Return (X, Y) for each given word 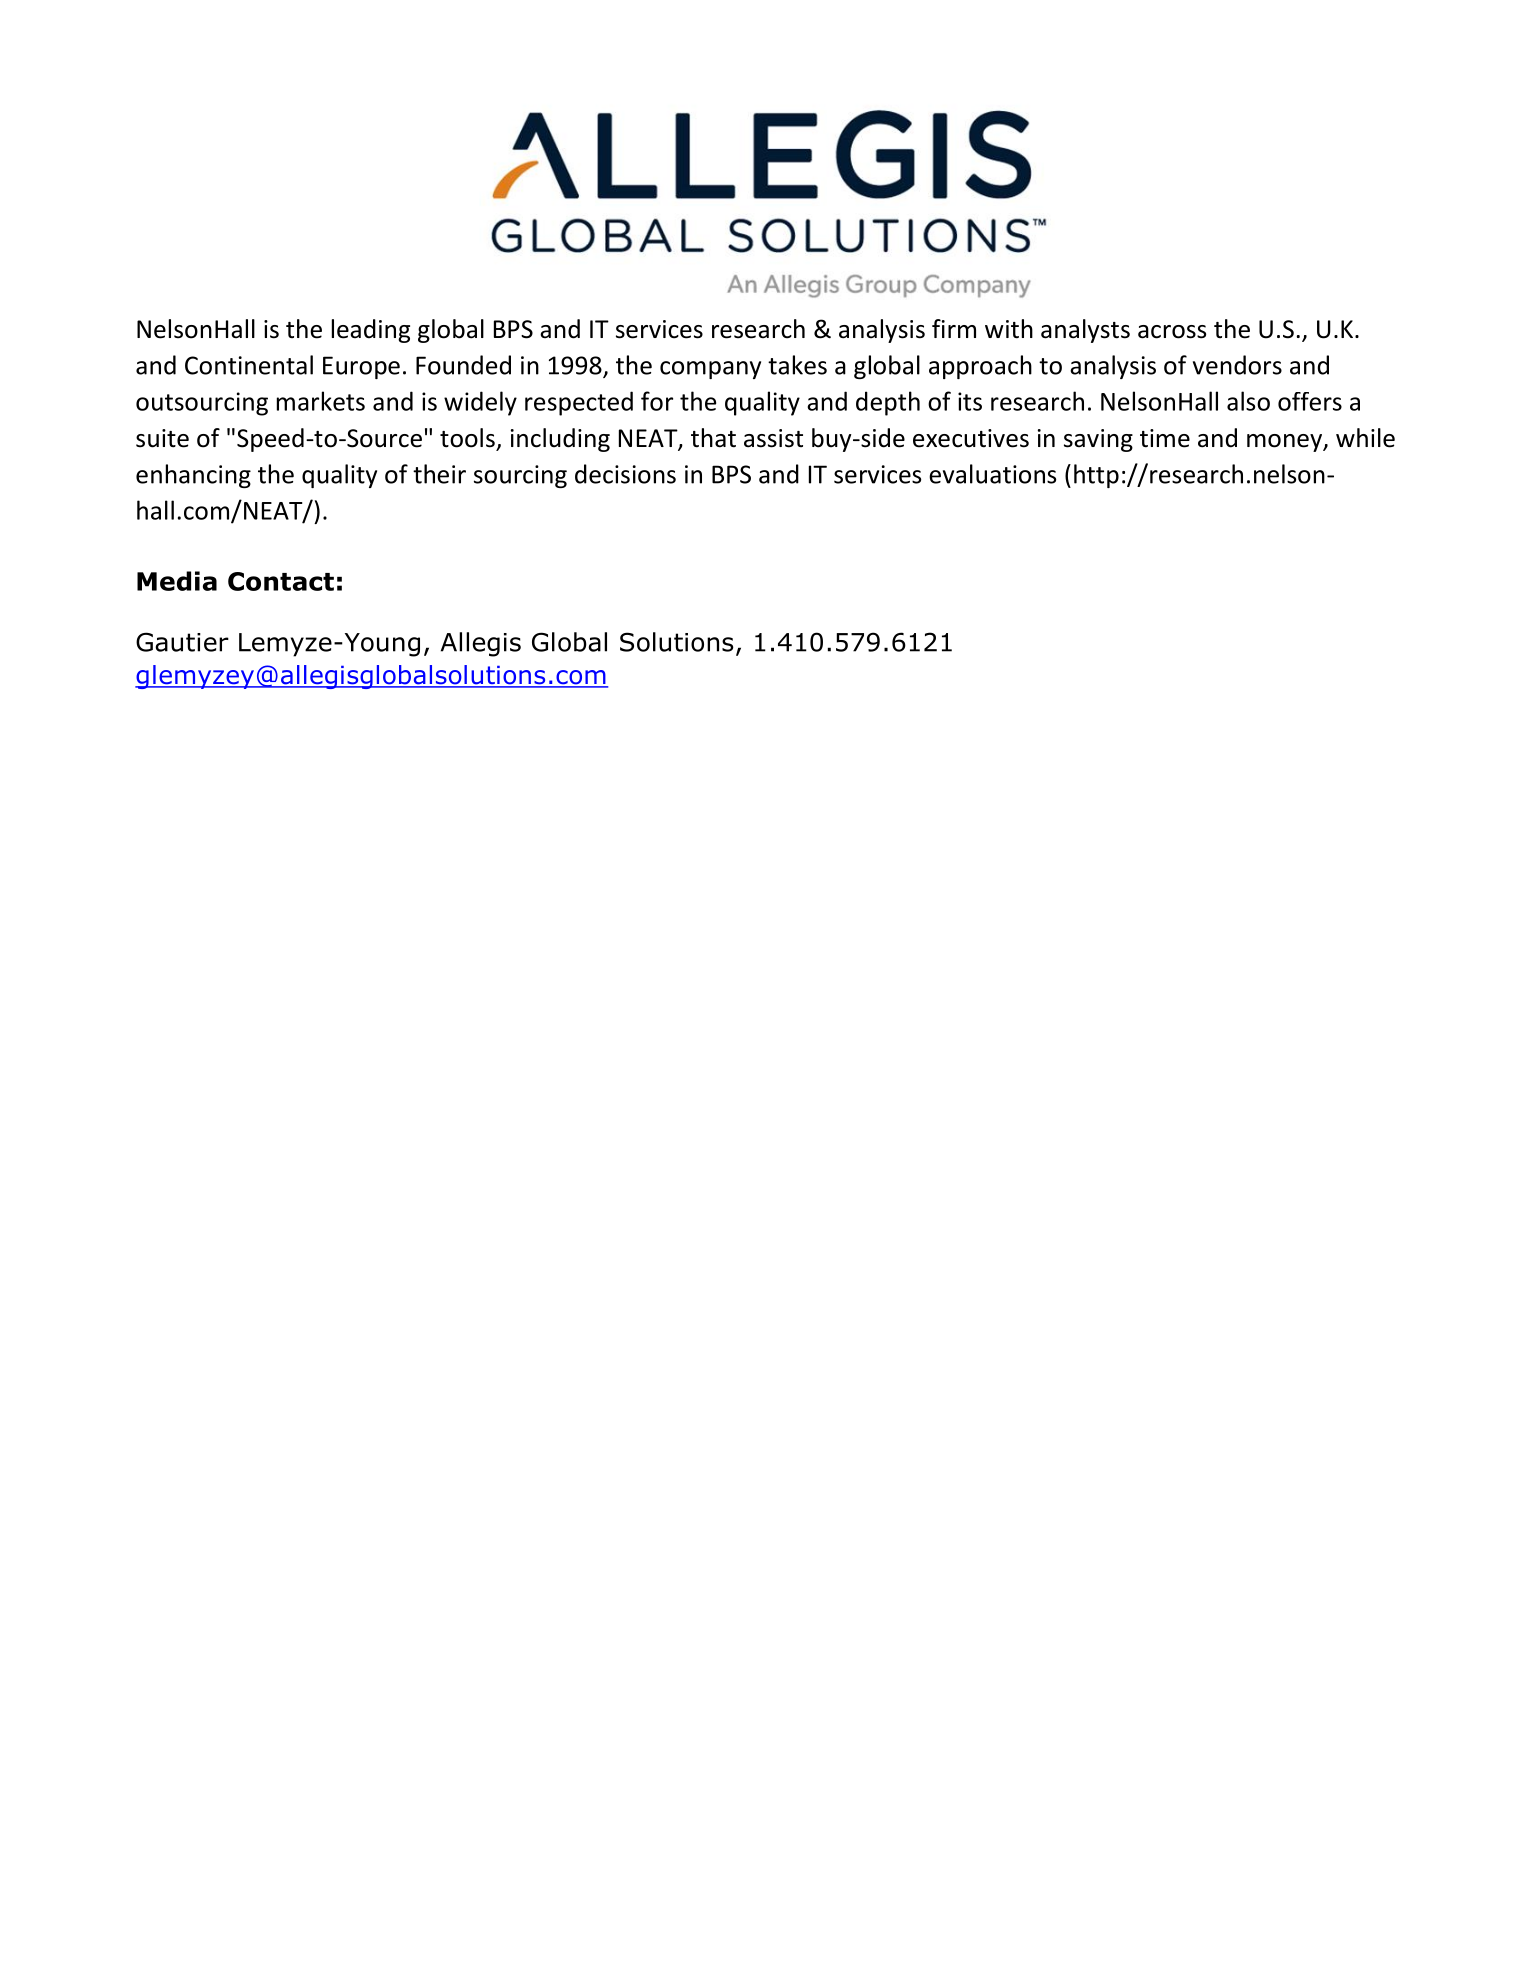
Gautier (182, 642)
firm (954, 328)
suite (162, 438)
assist (773, 438)
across (1172, 332)
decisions (625, 474)
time (1165, 438)
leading (371, 331)
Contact (281, 581)
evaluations (992, 474)
